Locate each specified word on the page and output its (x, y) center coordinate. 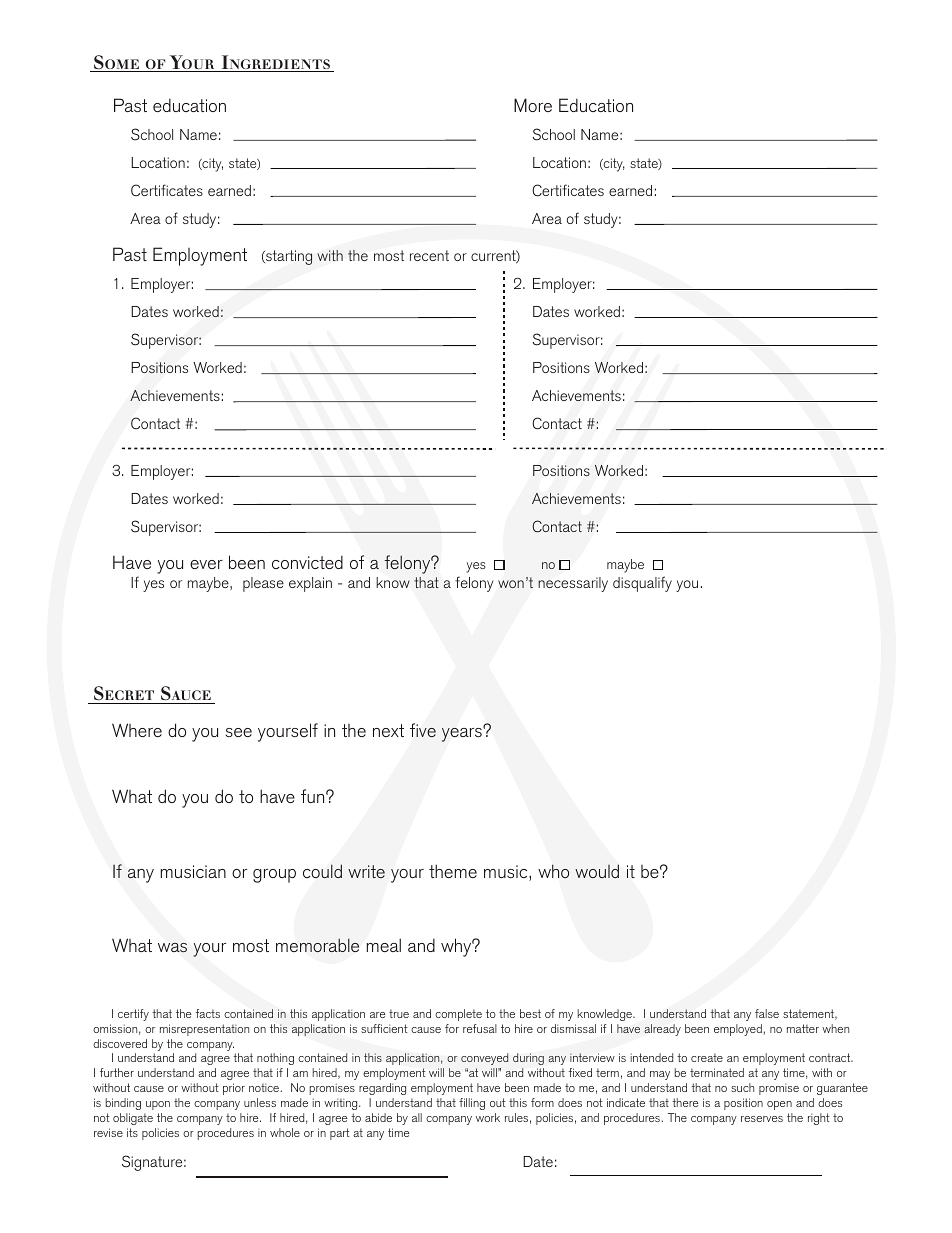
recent (429, 255)
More (533, 105)
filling (472, 1104)
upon (158, 1105)
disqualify (642, 584)
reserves (762, 1119)
